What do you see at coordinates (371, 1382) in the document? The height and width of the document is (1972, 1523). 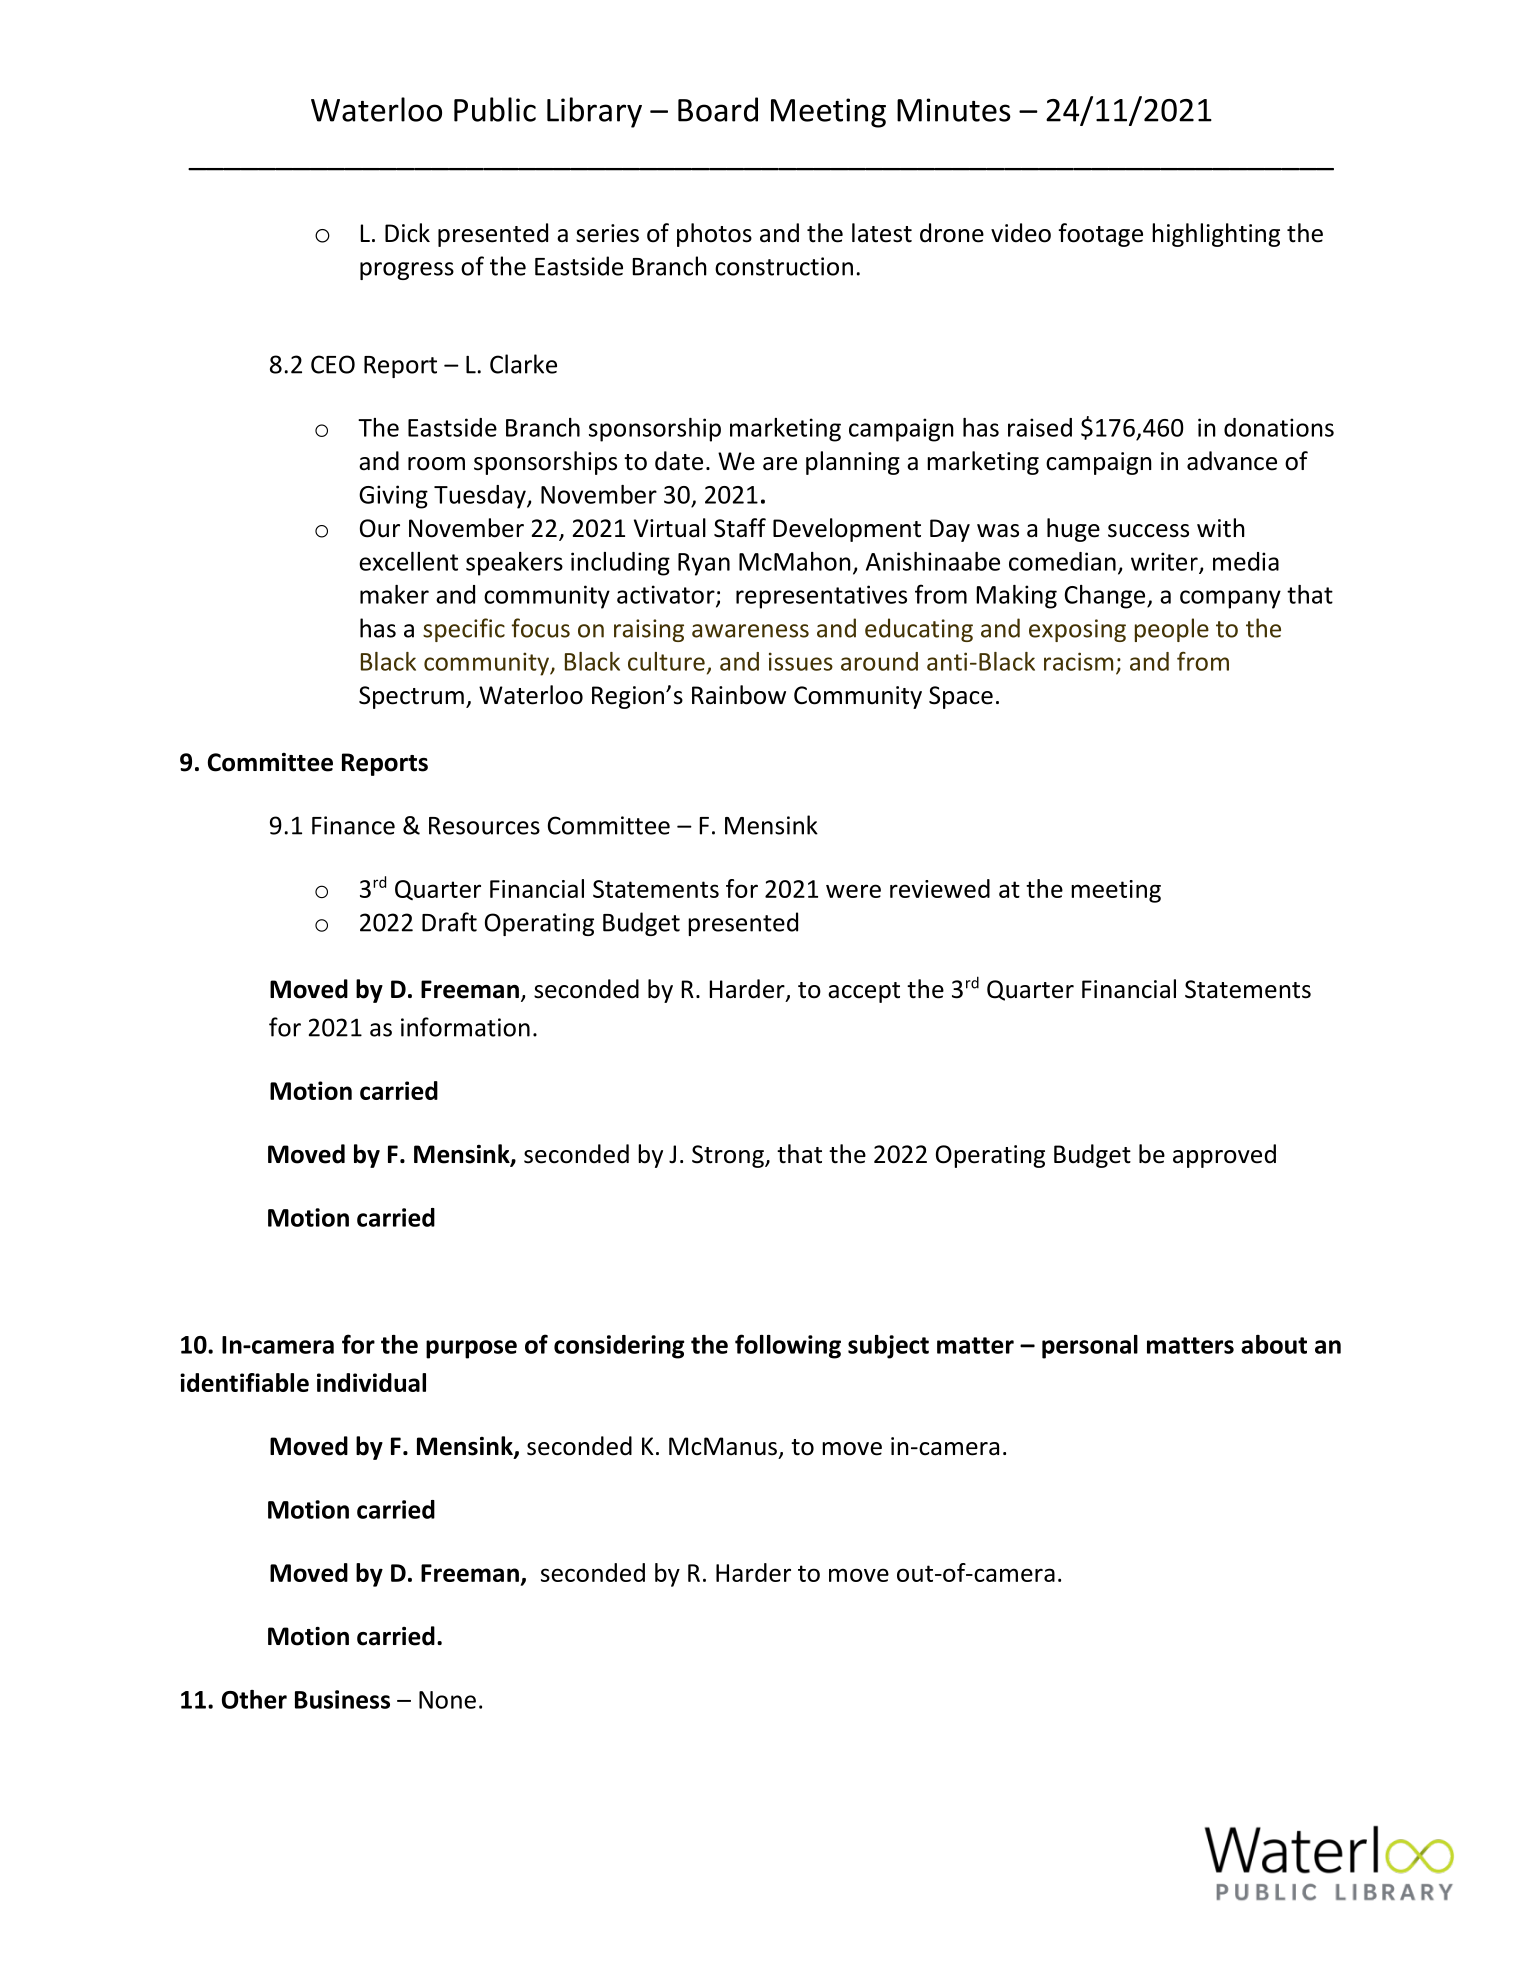 I see `individual` at bounding box center [371, 1382].
